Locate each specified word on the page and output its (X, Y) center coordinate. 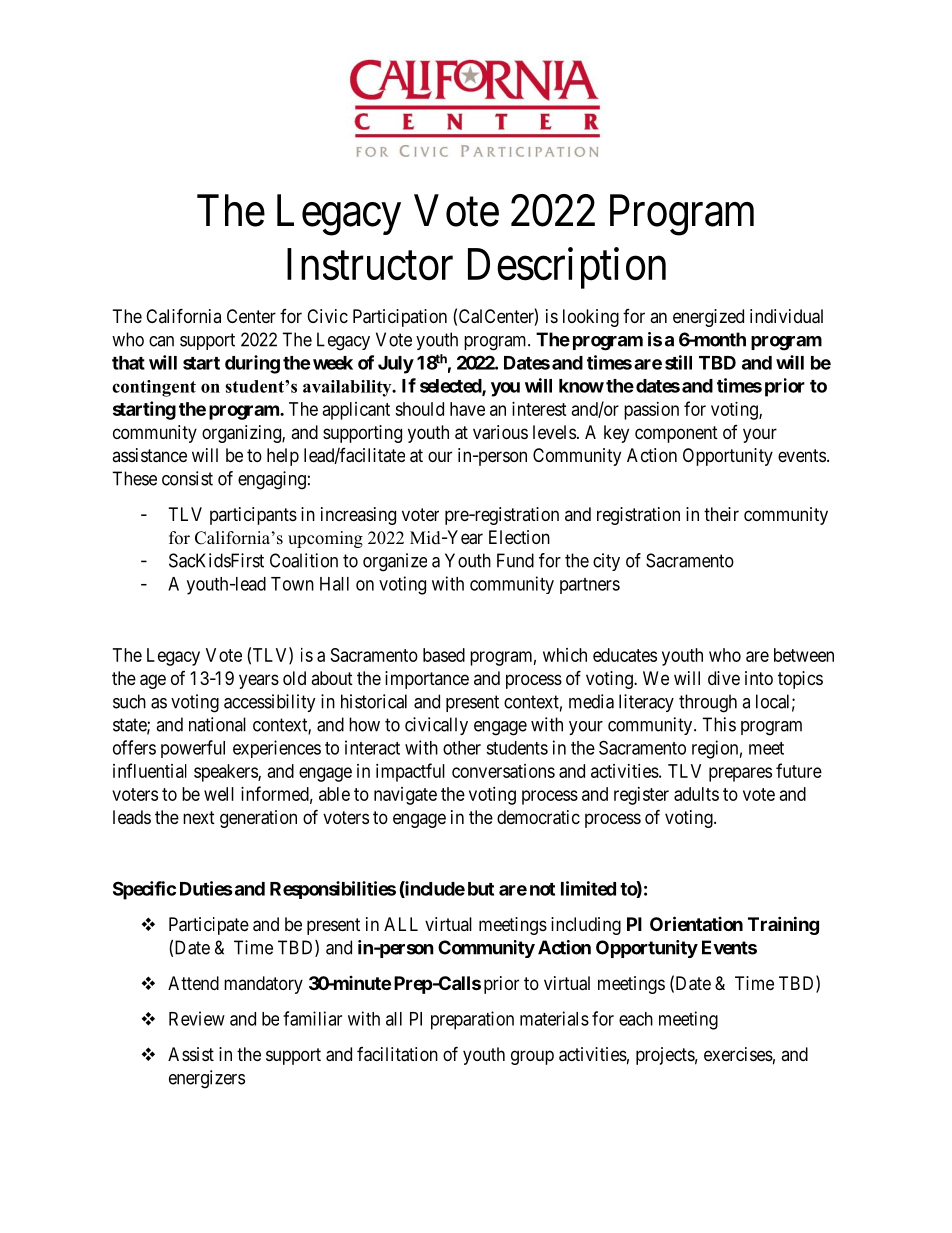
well (219, 794)
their (721, 514)
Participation (400, 318)
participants (253, 516)
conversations (503, 771)
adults (696, 794)
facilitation (397, 1054)
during (252, 364)
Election (519, 537)
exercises (738, 1054)
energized (708, 318)
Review (197, 1018)
